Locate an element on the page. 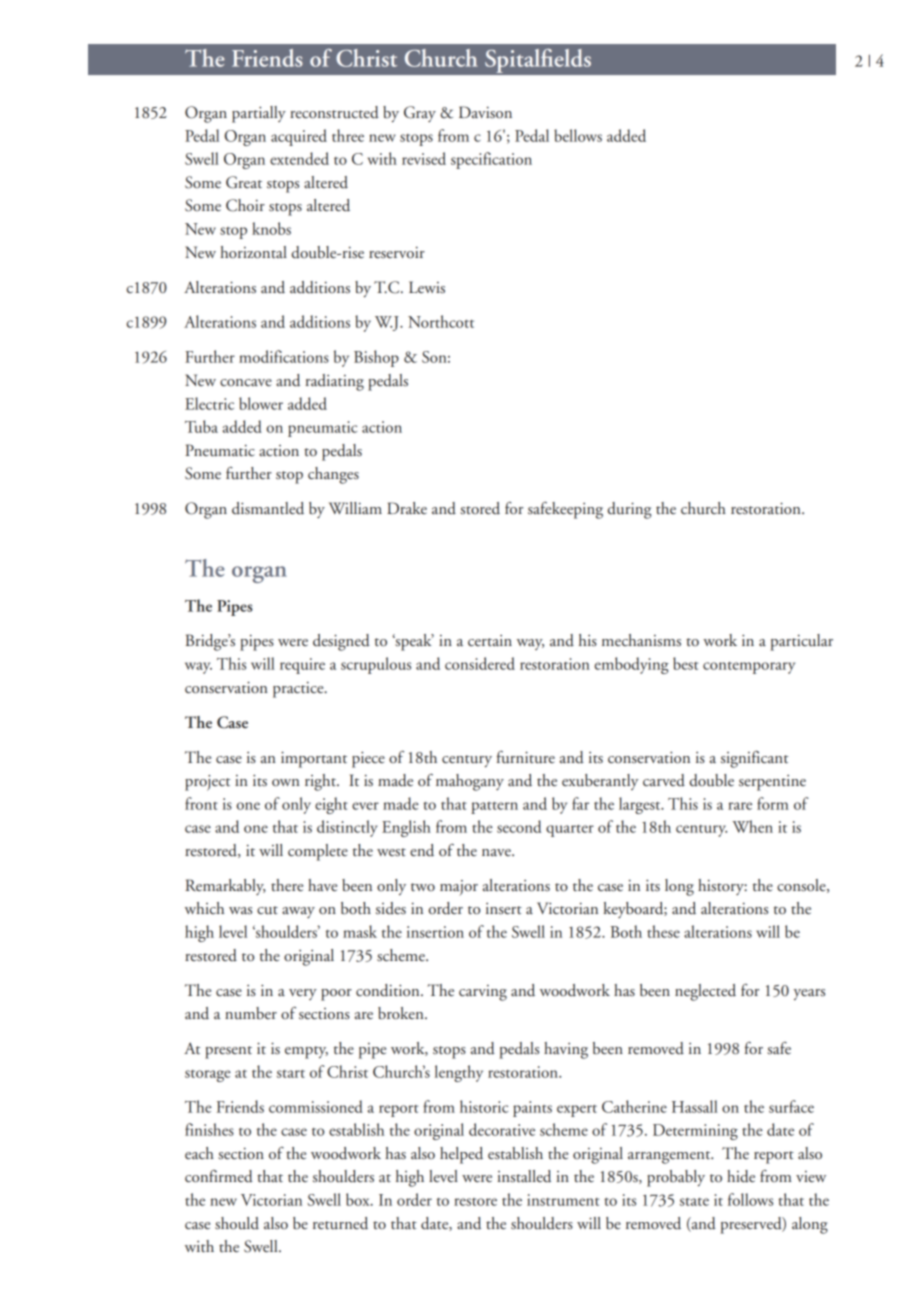  contemporary is located at coordinates (749, 668).
